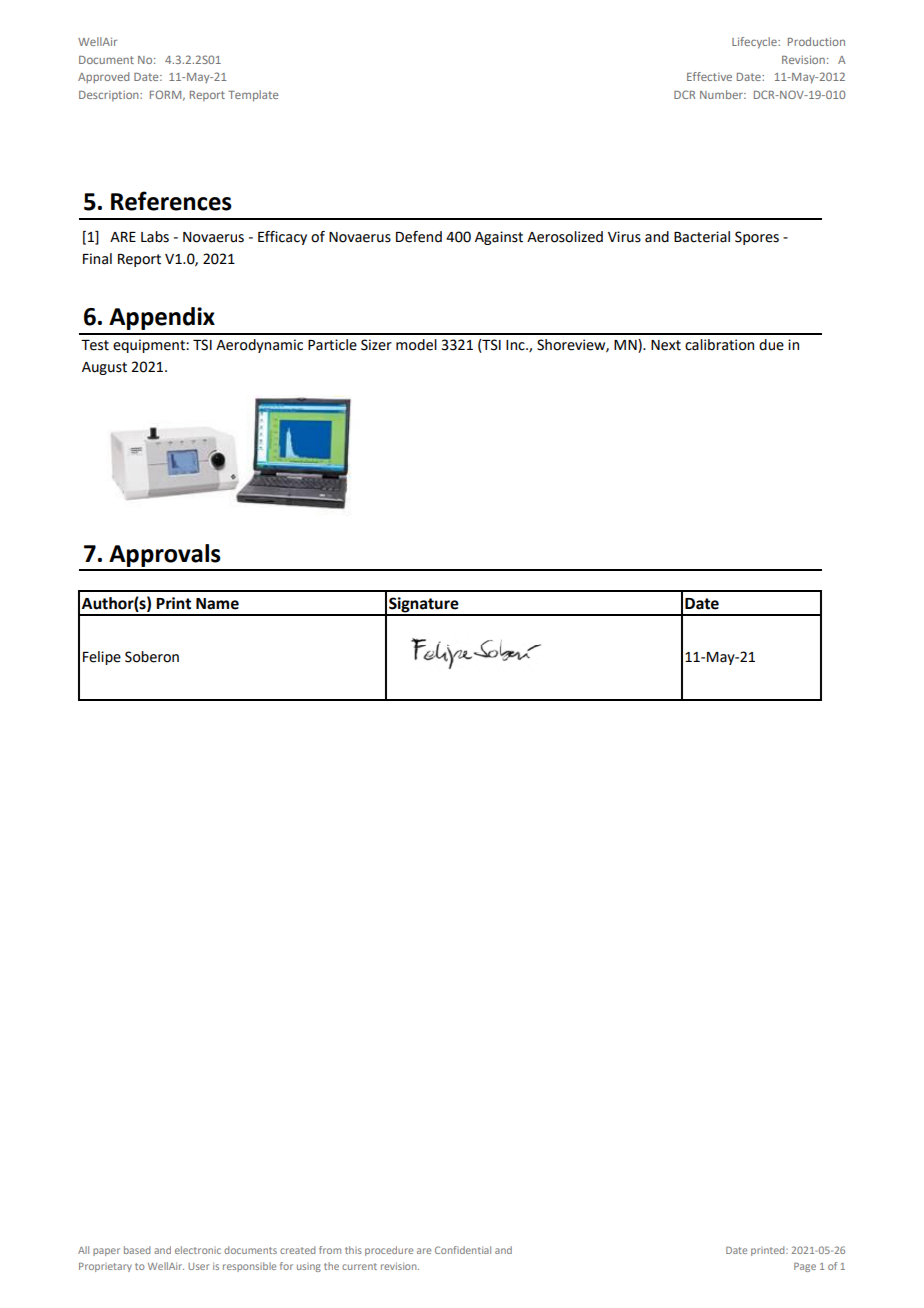  What do you see at coordinates (110, 95) in the document?
I see `Description` at bounding box center [110, 95].
